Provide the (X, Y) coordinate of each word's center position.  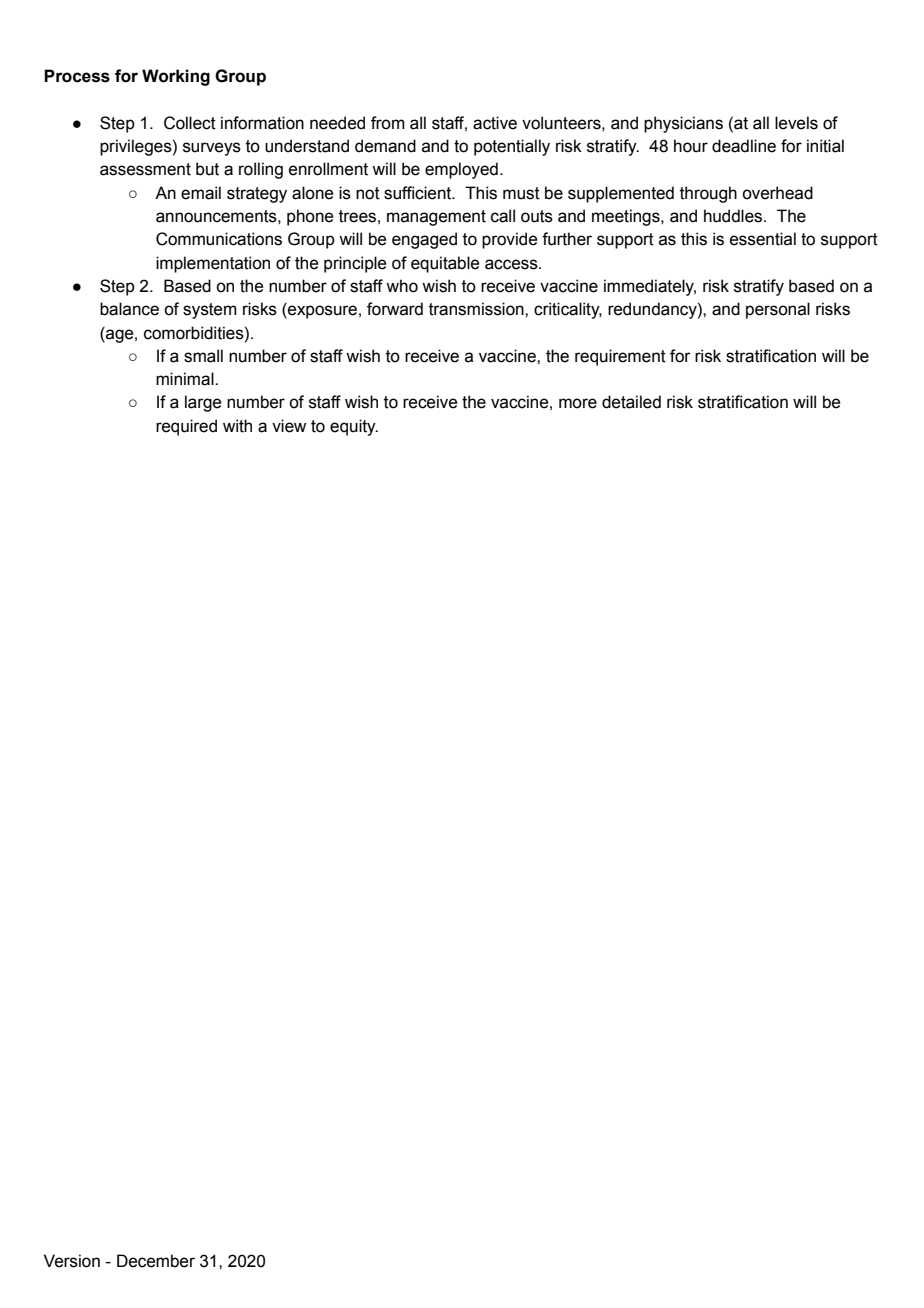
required (186, 427)
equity (354, 427)
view (289, 426)
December (156, 1261)
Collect (190, 123)
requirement (620, 357)
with (237, 426)
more (578, 403)
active (495, 123)
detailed (631, 402)
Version (72, 1261)
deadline (744, 146)
